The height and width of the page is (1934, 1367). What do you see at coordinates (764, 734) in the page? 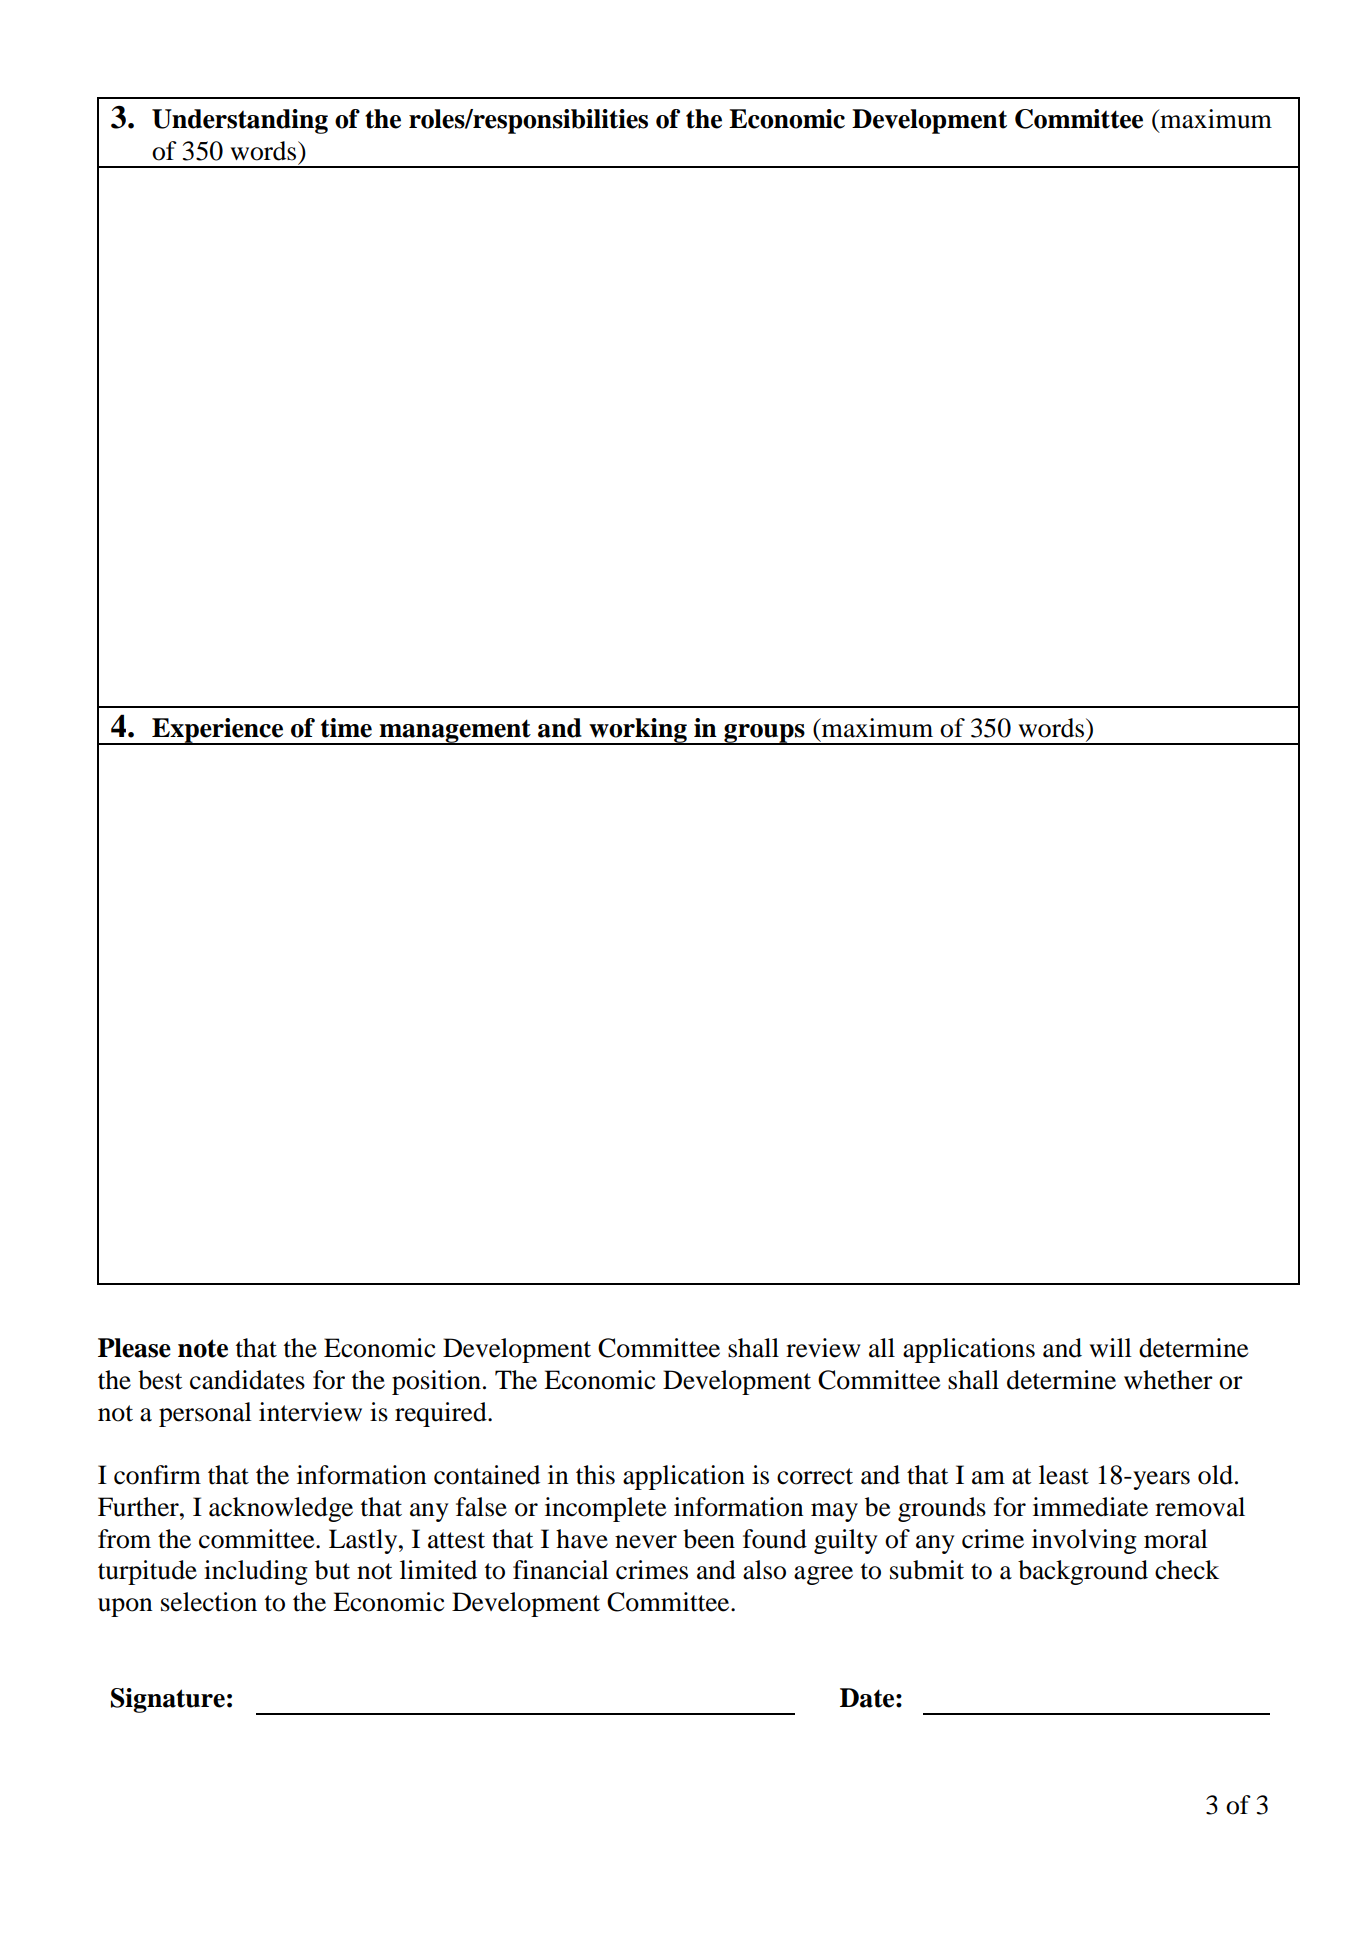
I see `groups` at bounding box center [764, 734].
